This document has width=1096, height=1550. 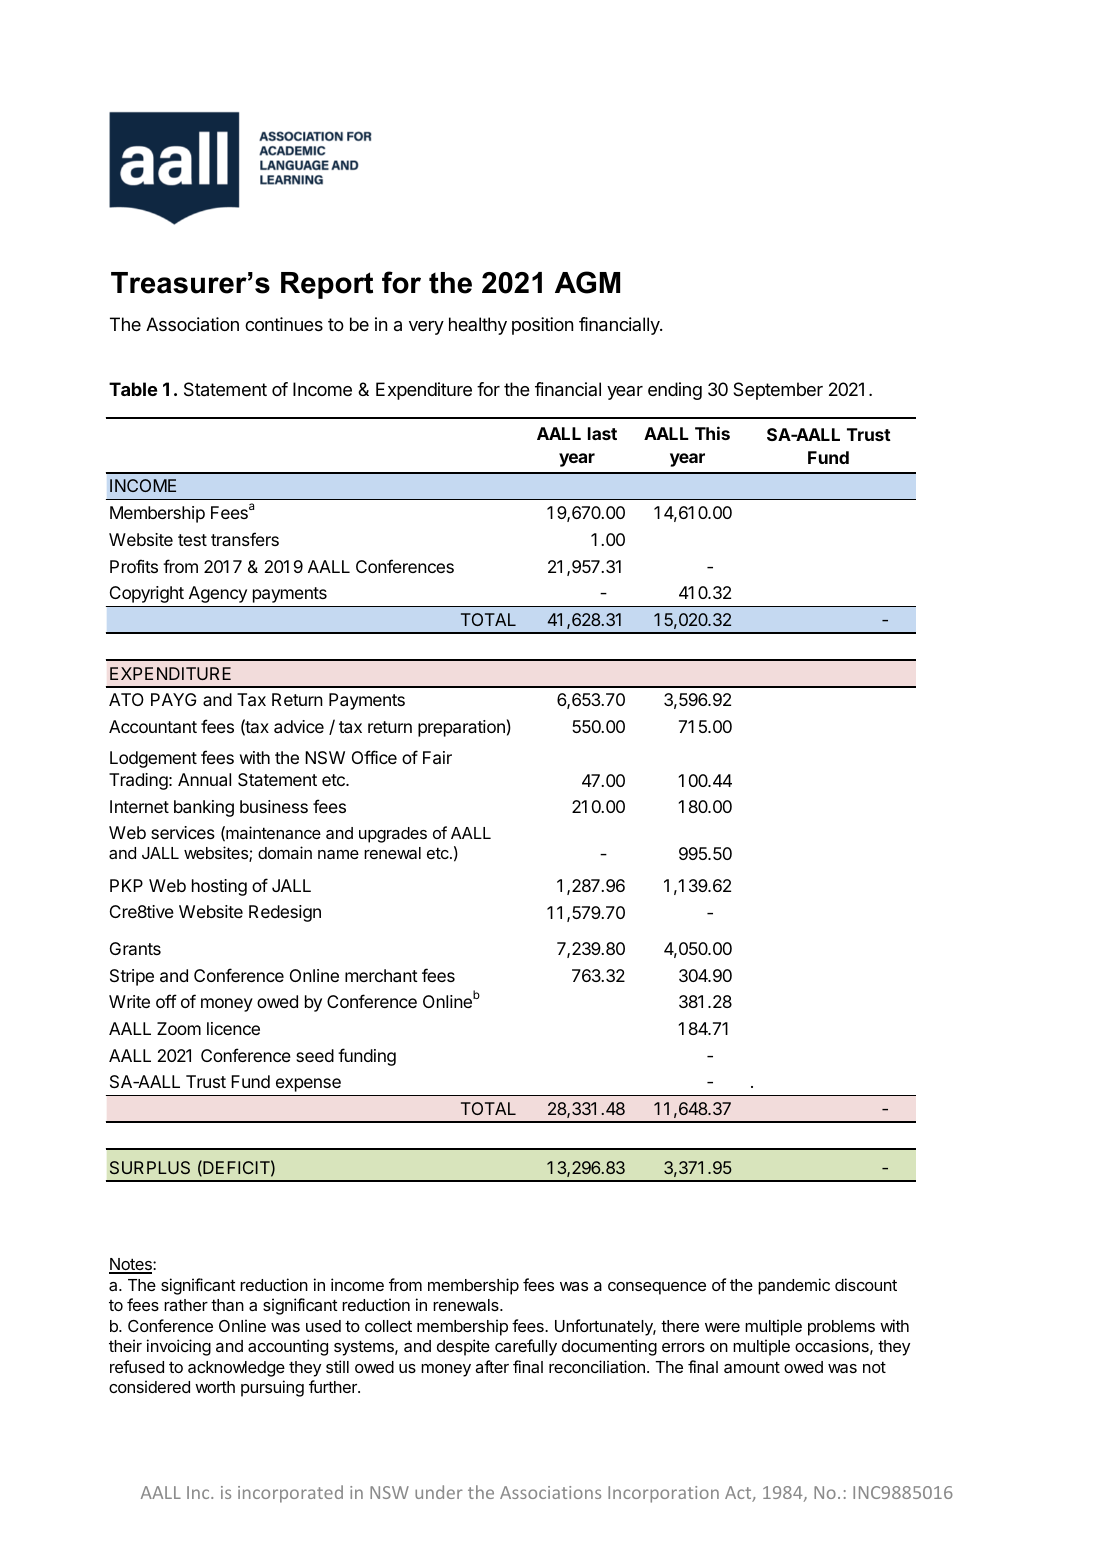 I want to click on September, so click(x=778, y=391).
